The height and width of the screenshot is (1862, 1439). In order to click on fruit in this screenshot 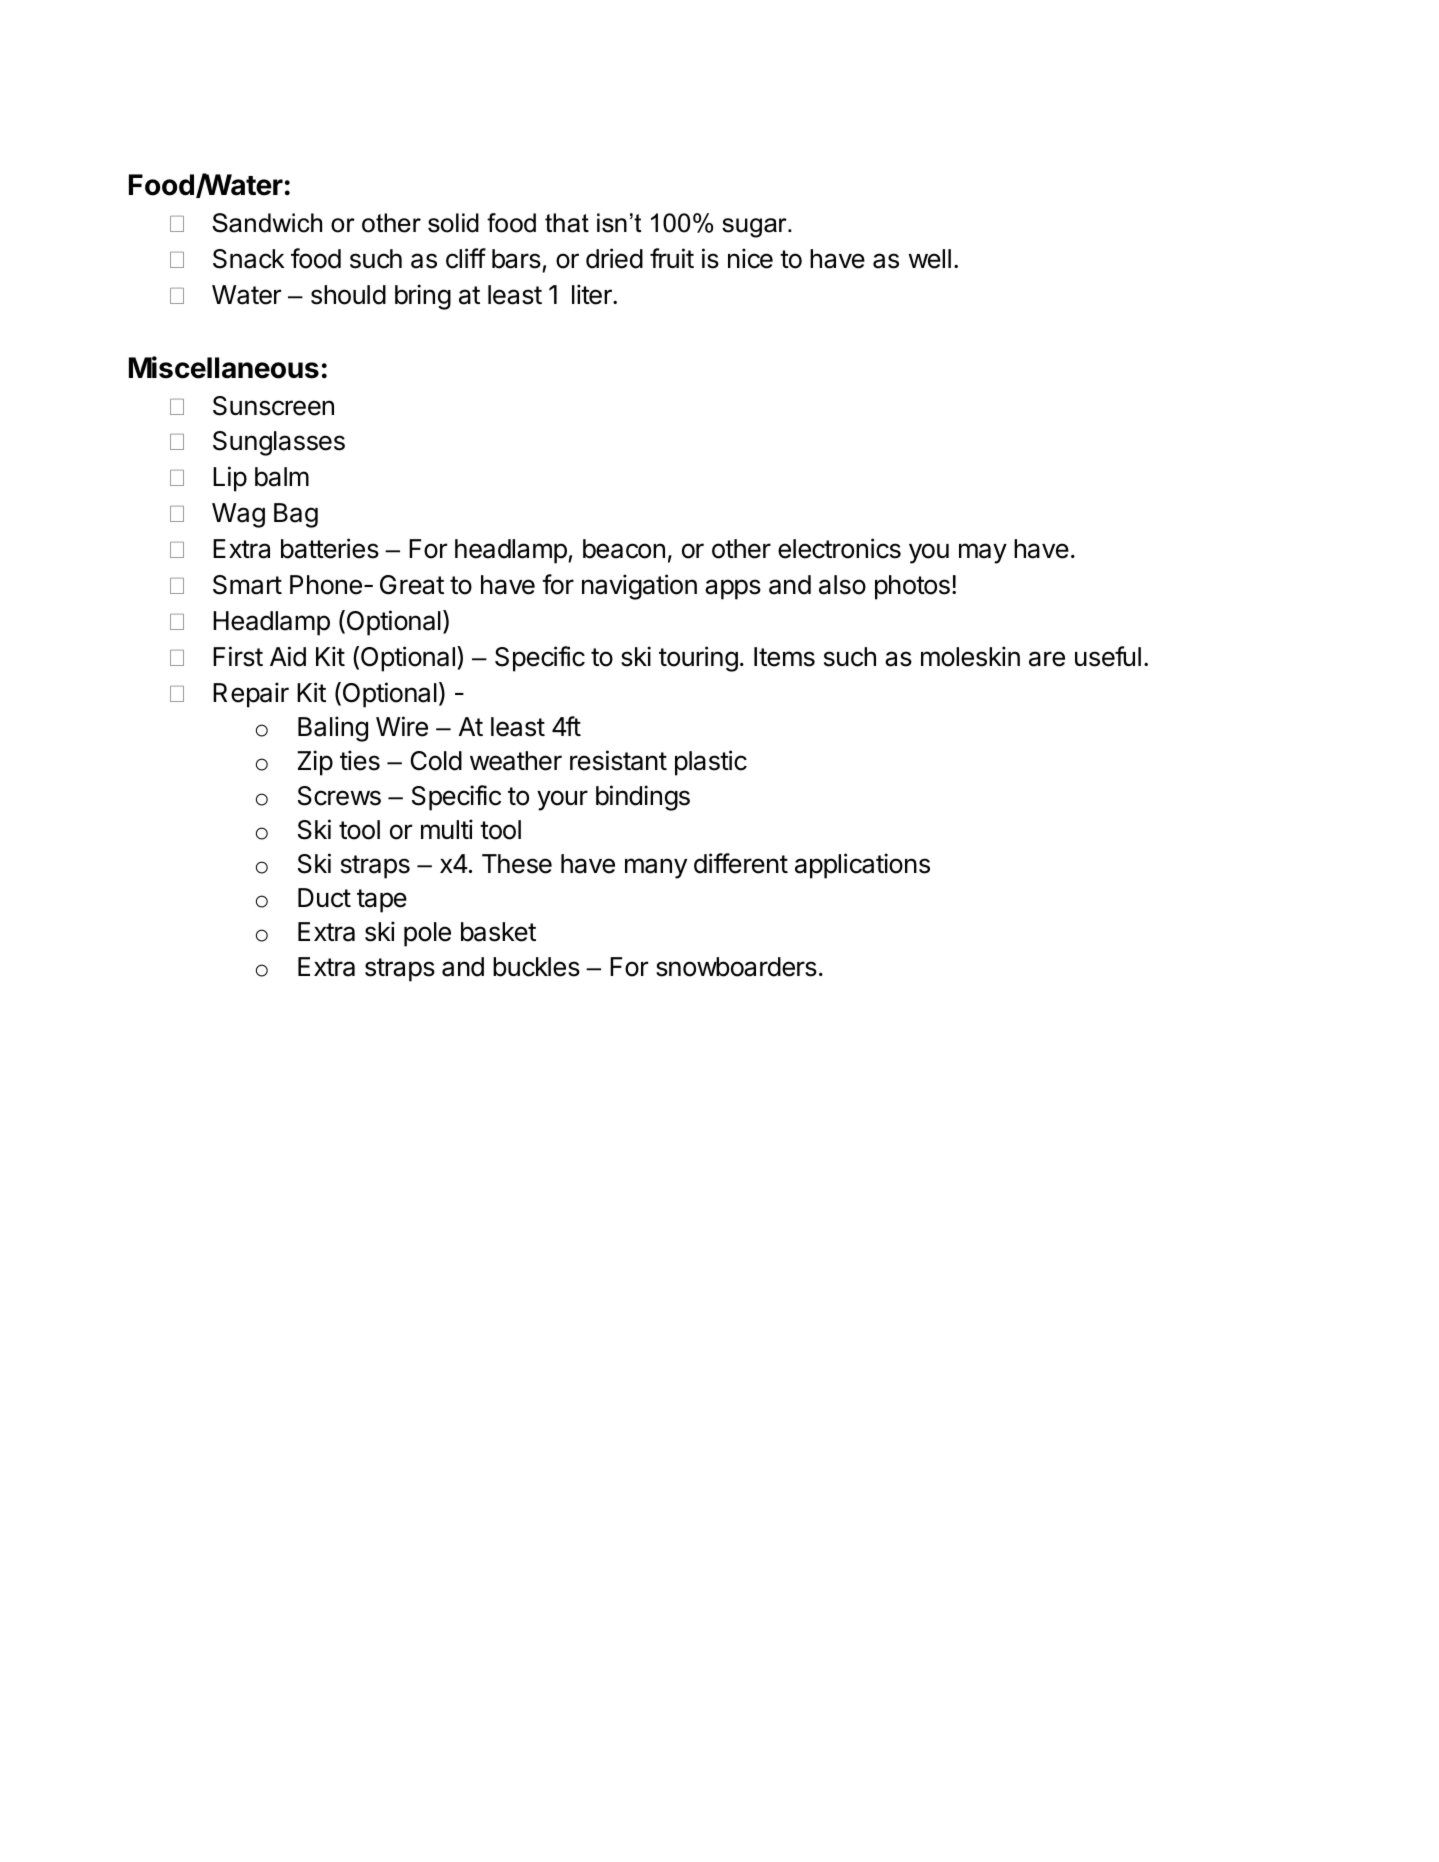, I will do `click(672, 258)`.
